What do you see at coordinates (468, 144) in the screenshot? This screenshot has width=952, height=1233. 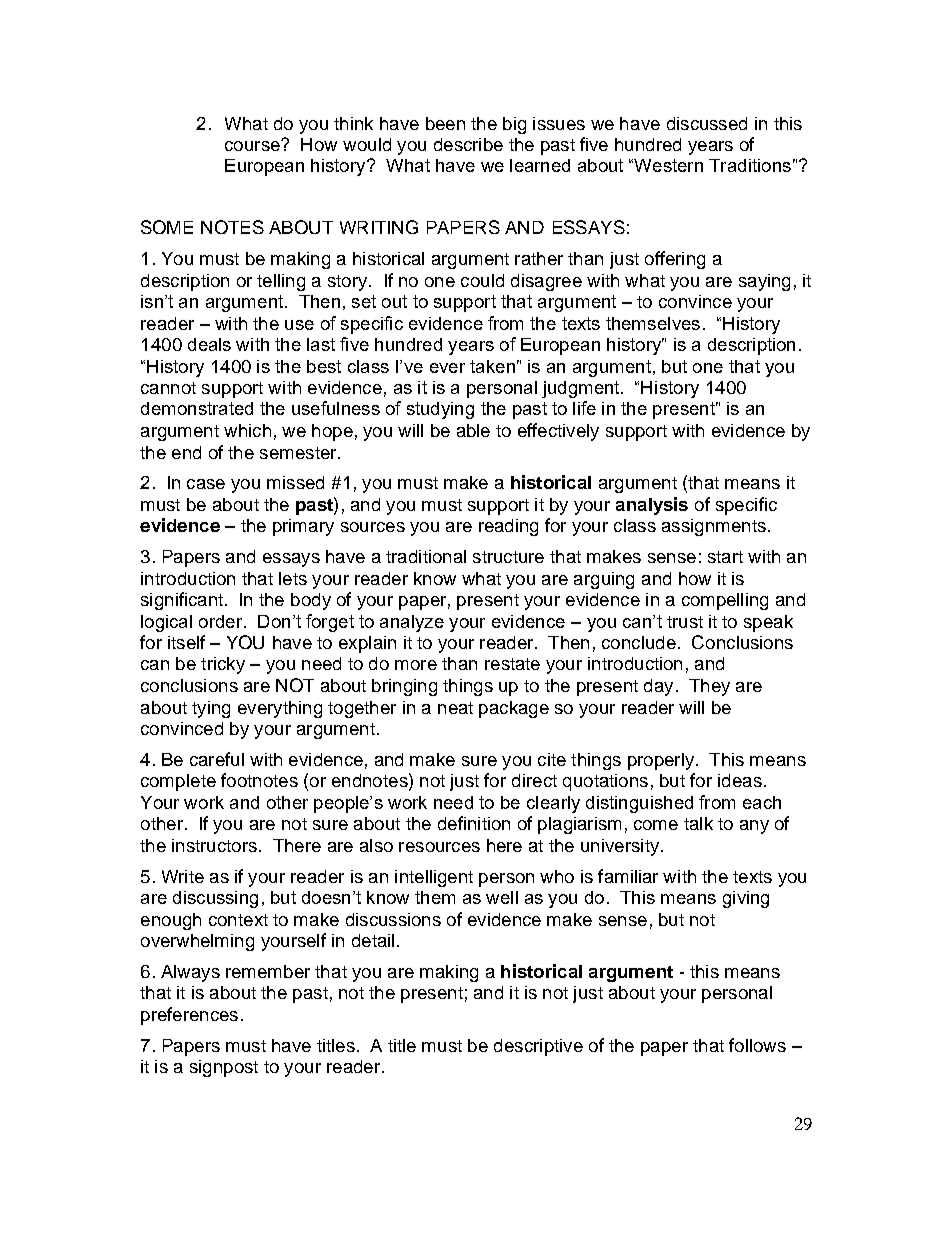 I see `describe` at bounding box center [468, 144].
